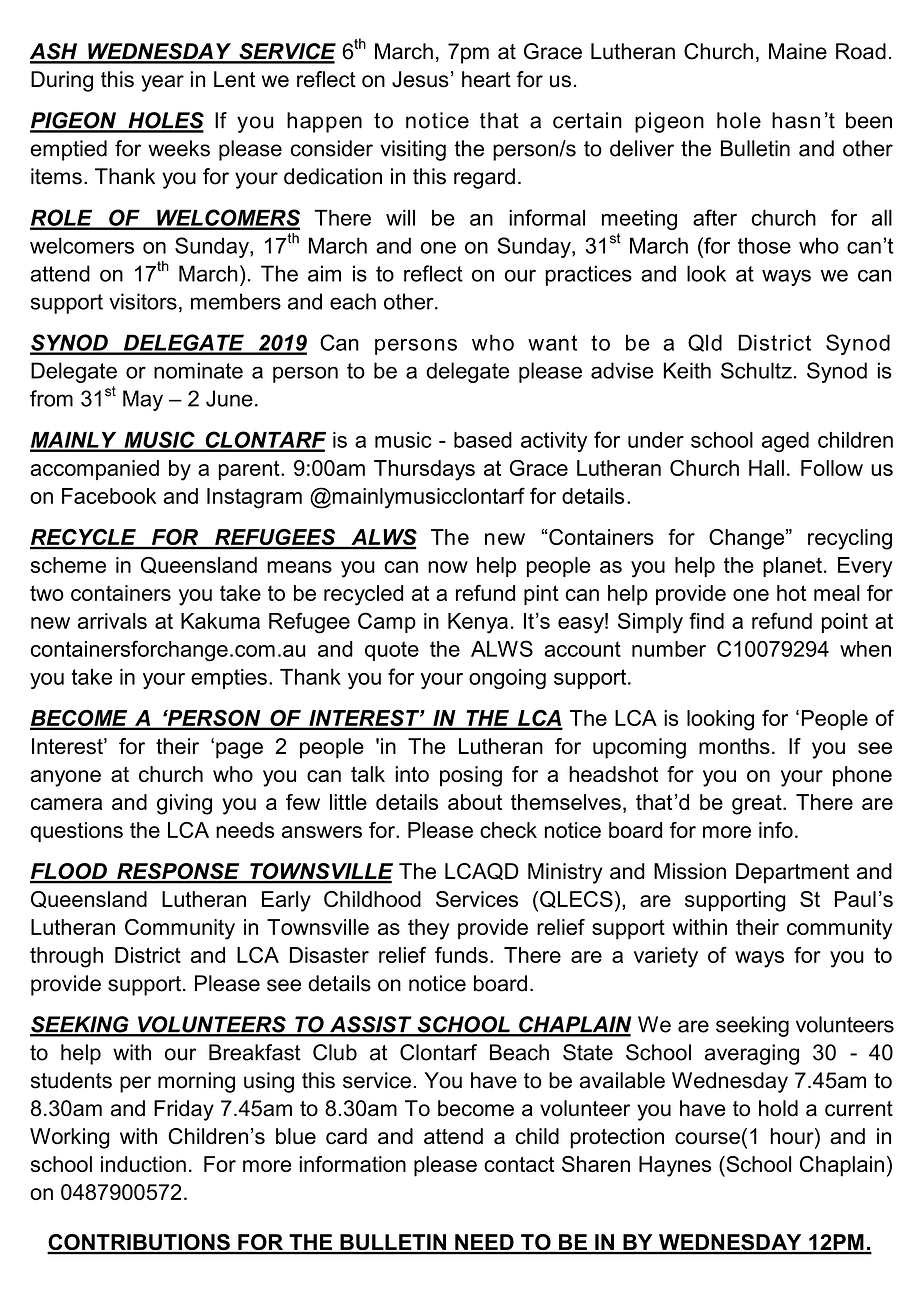 This screenshot has width=924, height=1308. What do you see at coordinates (178, 872) in the screenshot?
I see `RESPONSE` at bounding box center [178, 872].
